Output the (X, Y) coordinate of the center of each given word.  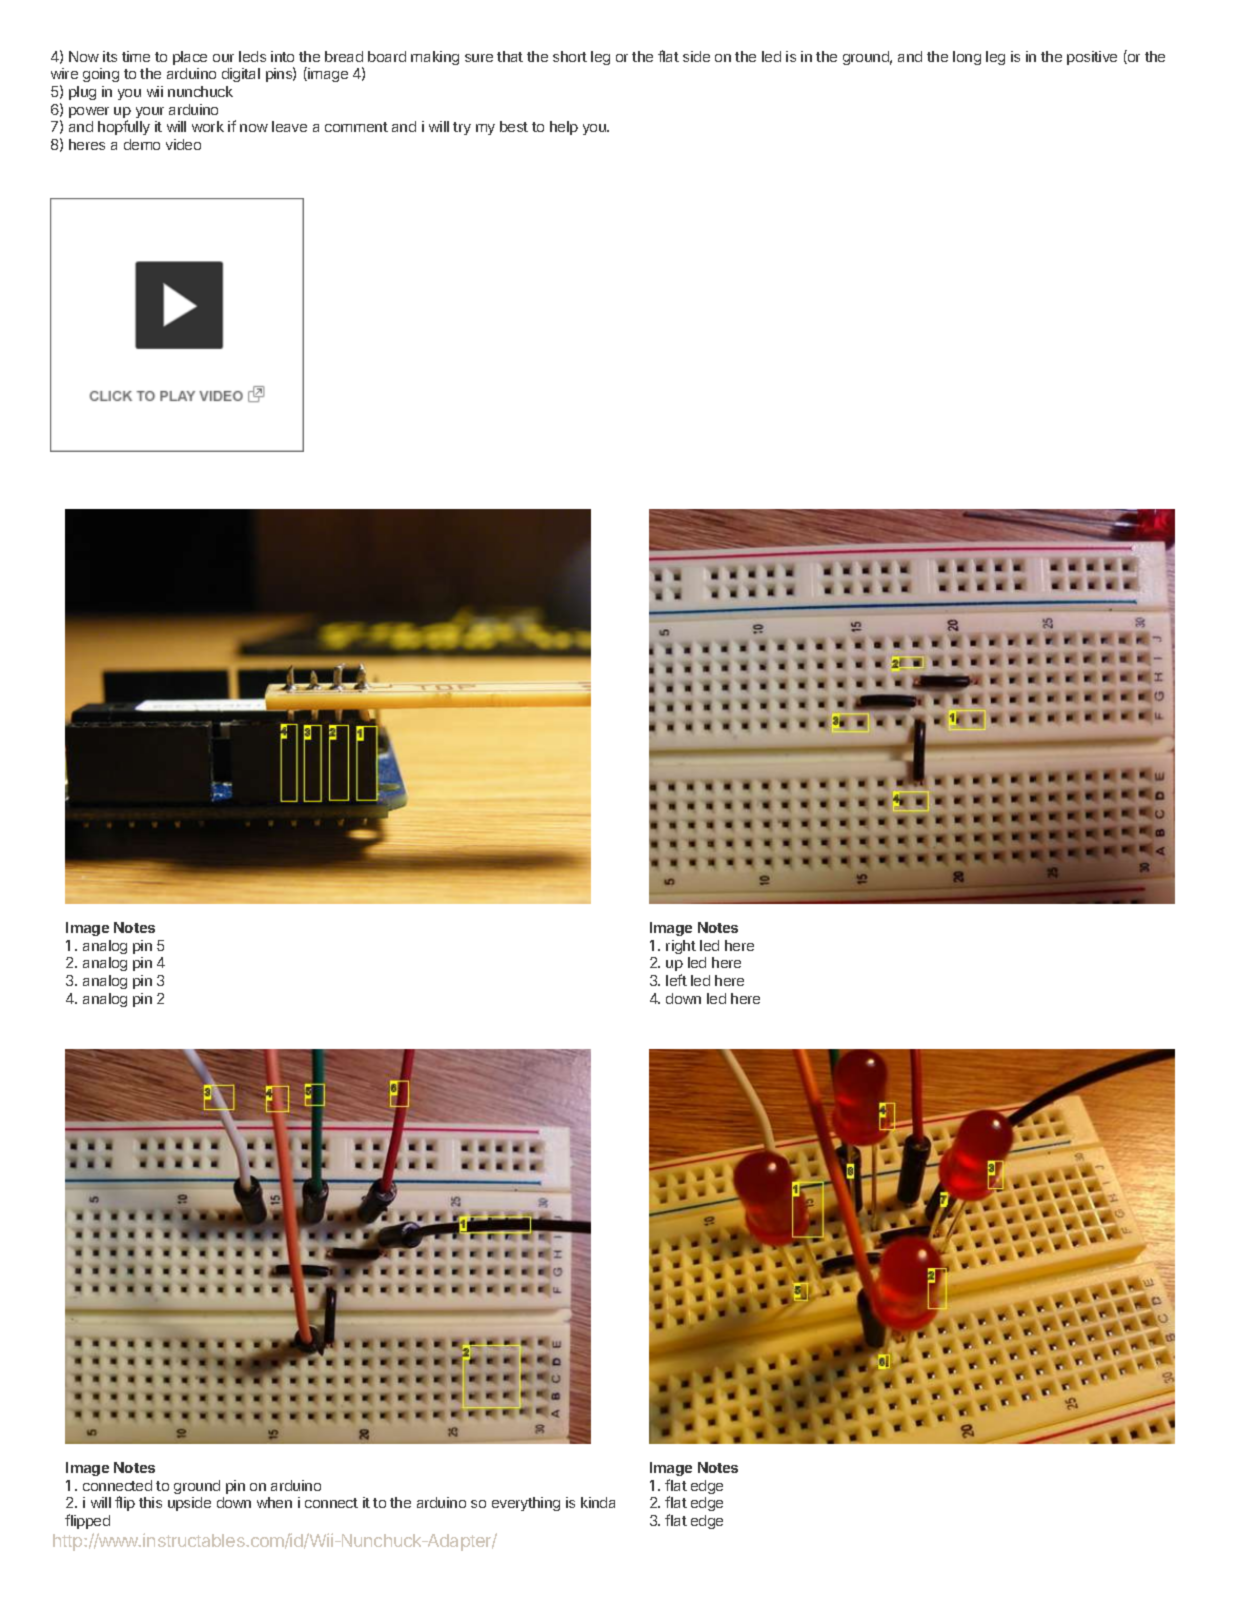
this (150, 1502)
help (564, 128)
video (183, 144)
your (150, 112)
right (681, 947)
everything (526, 1504)
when (274, 1502)
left (676, 980)
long (967, 58)
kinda (598, 1502)
